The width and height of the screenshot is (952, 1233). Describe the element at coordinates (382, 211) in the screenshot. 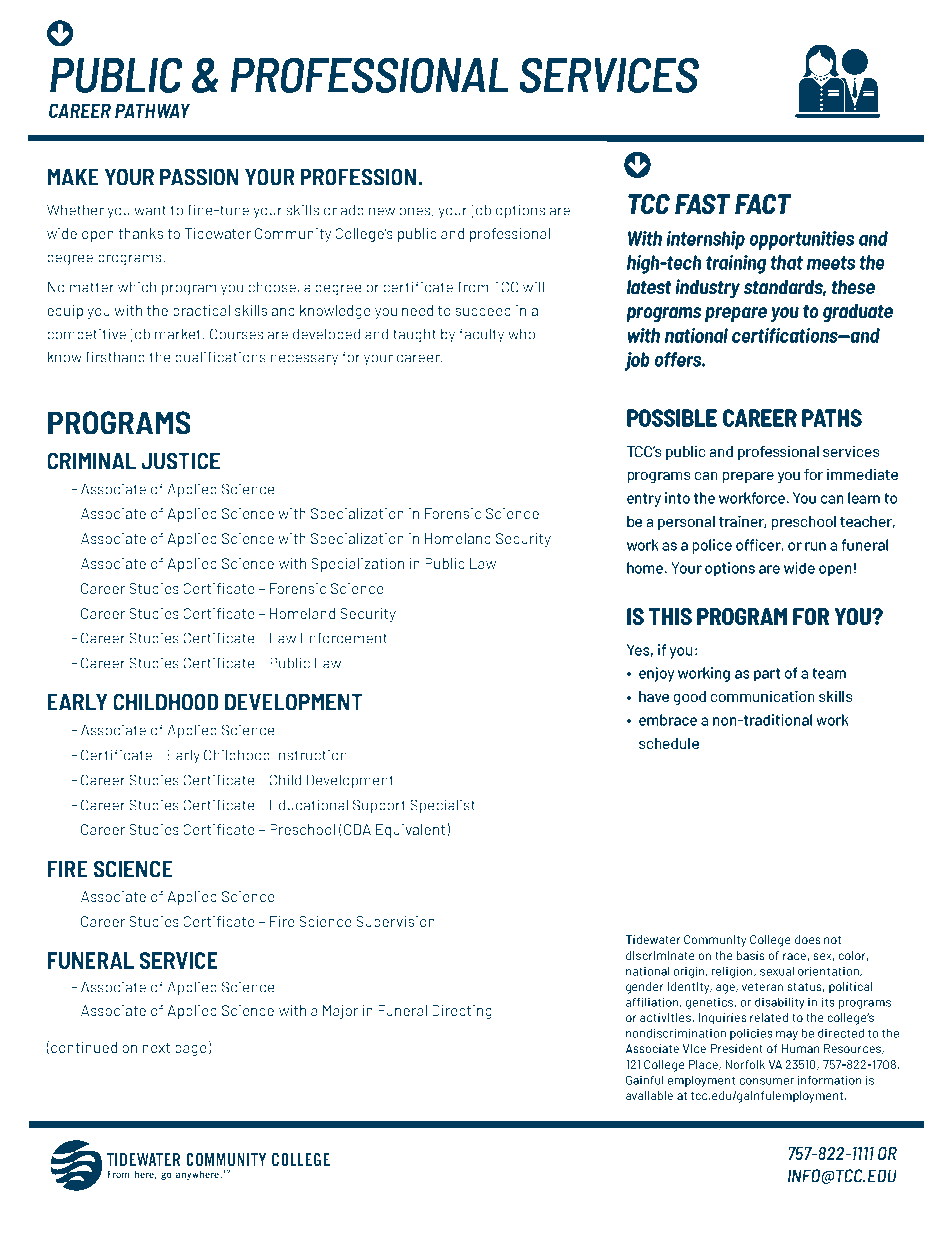

I see `new` at that location.
